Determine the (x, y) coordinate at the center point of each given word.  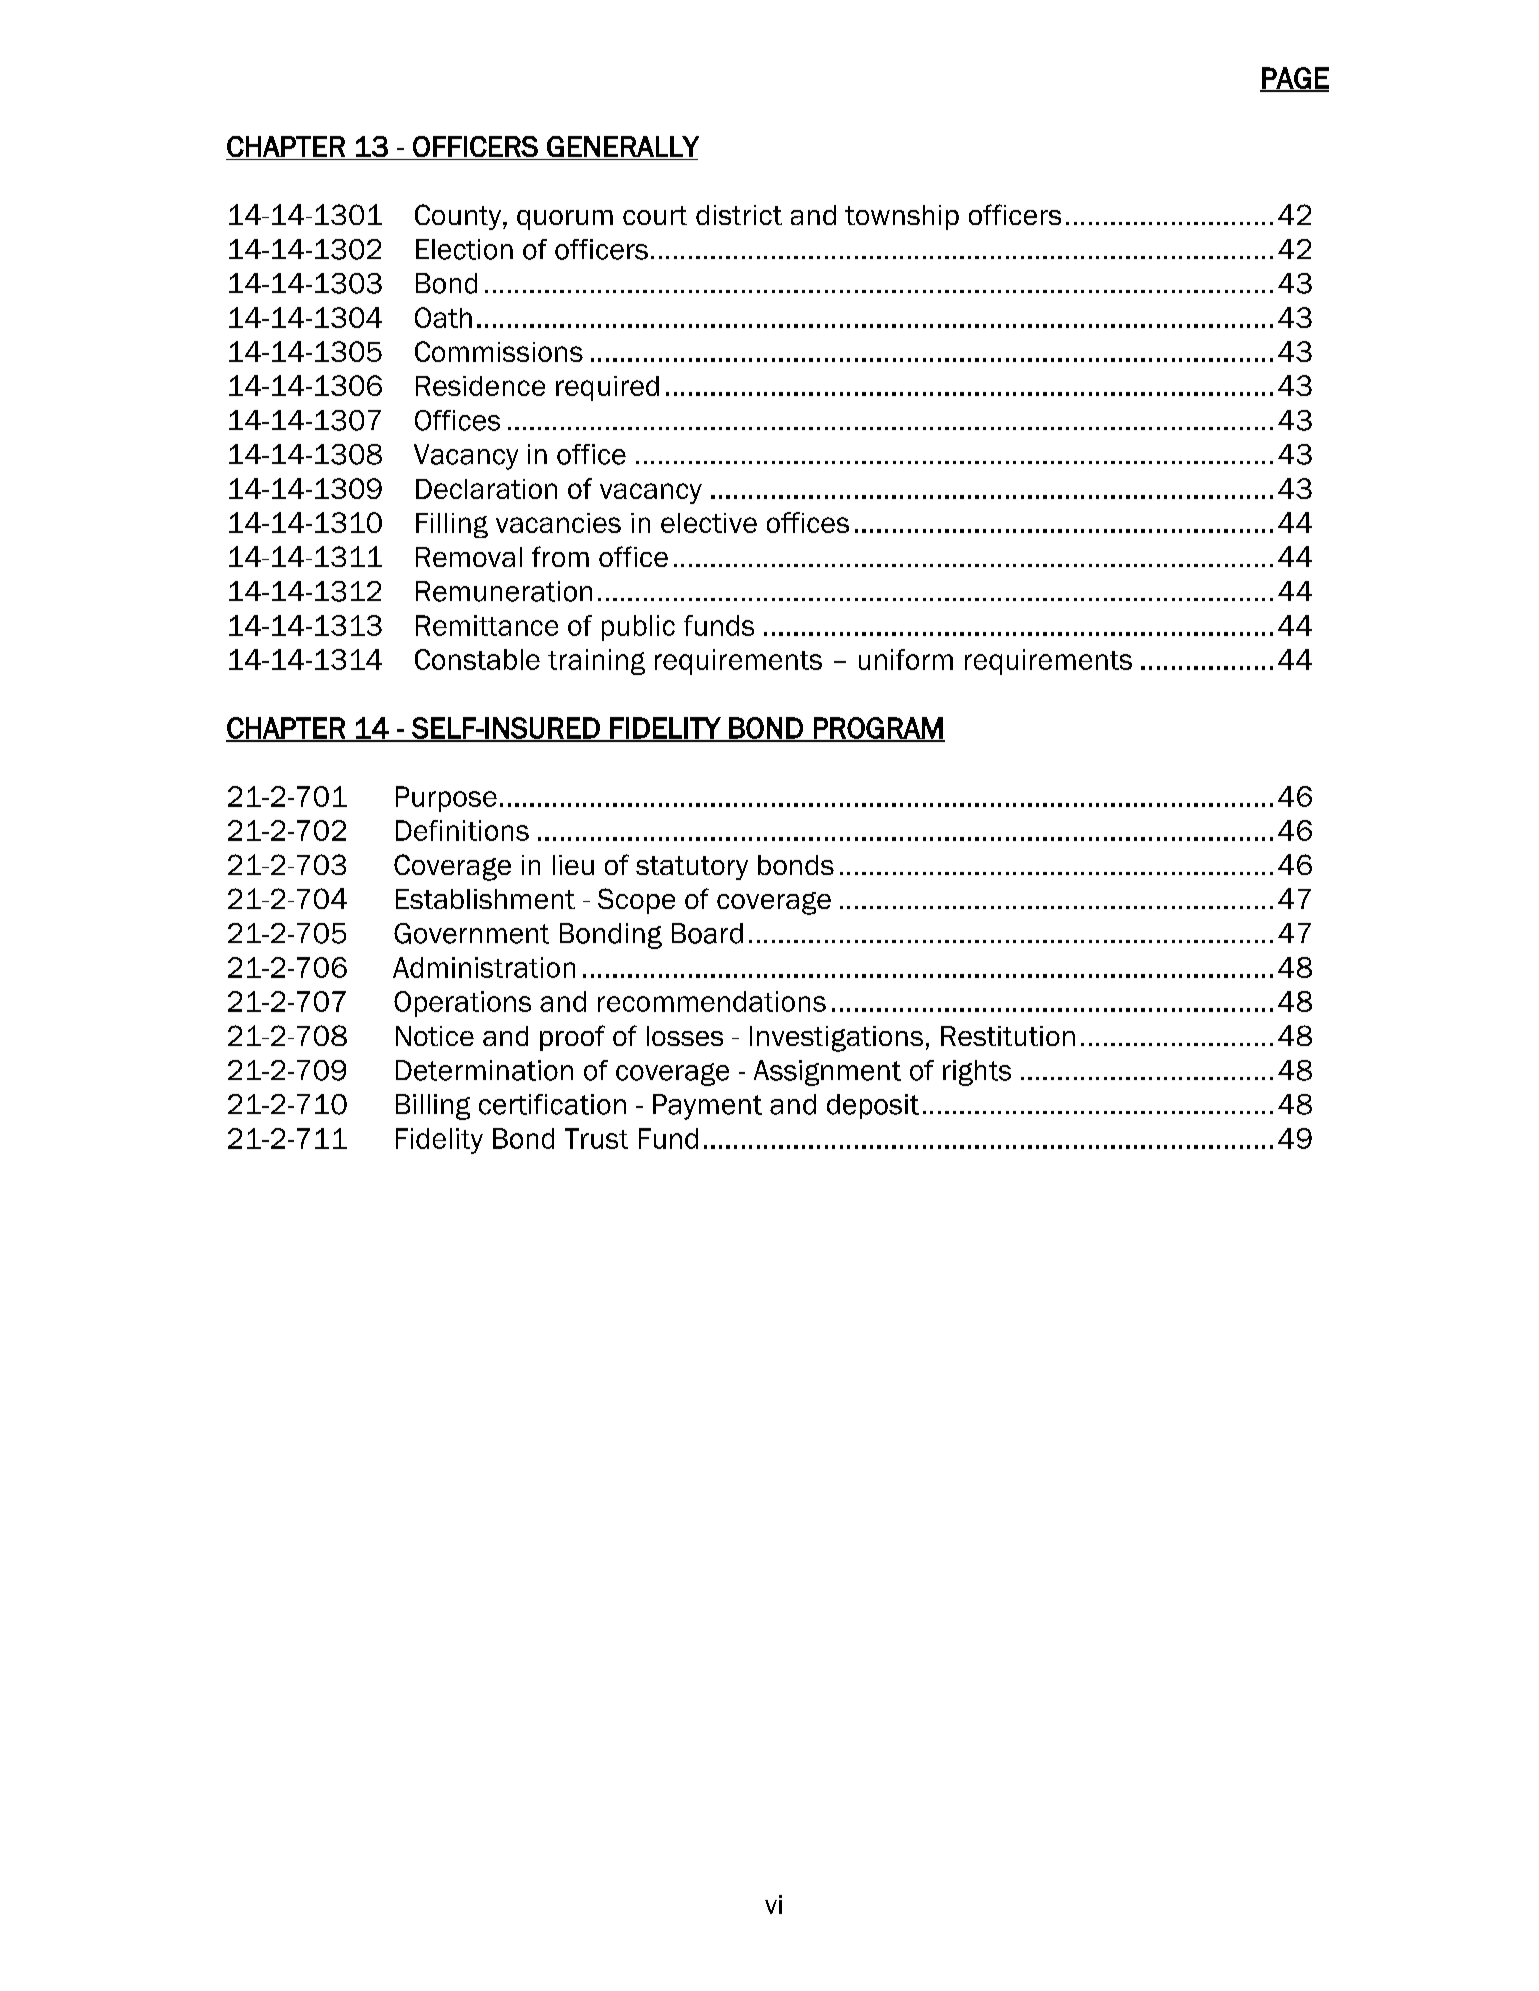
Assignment (827, 1073)
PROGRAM (878, 729)
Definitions (462, 830)
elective (709, 523)
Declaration (486, 489)
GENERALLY (623, 146)
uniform (906, 659)
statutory (692, 868)
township (902, 217)
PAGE (1294, 79)
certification (552, 1104)
